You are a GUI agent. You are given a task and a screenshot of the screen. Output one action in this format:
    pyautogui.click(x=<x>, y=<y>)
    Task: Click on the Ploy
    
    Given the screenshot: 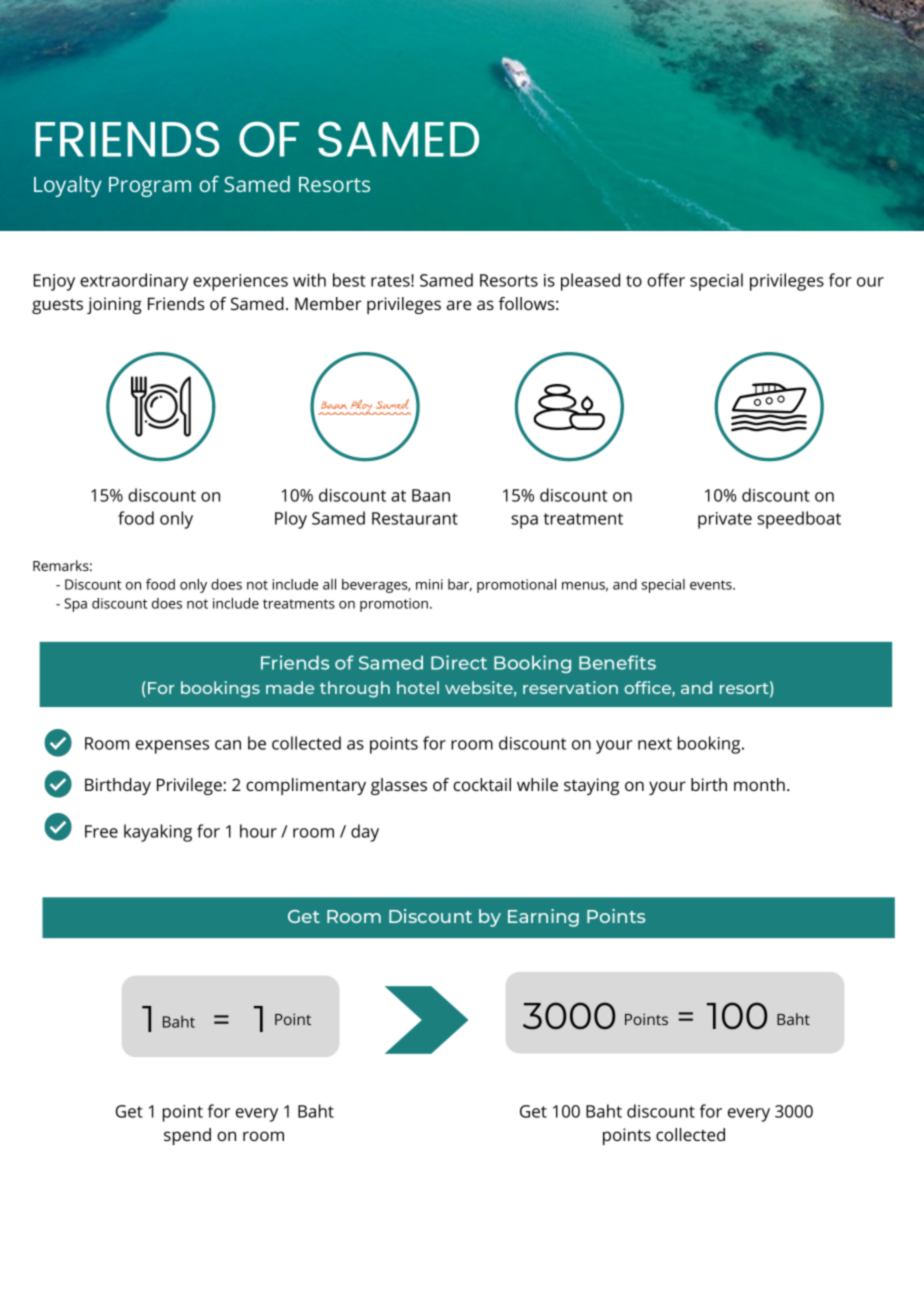 What is the action you would take?
    pyautogui.click(x=291, y=520)
